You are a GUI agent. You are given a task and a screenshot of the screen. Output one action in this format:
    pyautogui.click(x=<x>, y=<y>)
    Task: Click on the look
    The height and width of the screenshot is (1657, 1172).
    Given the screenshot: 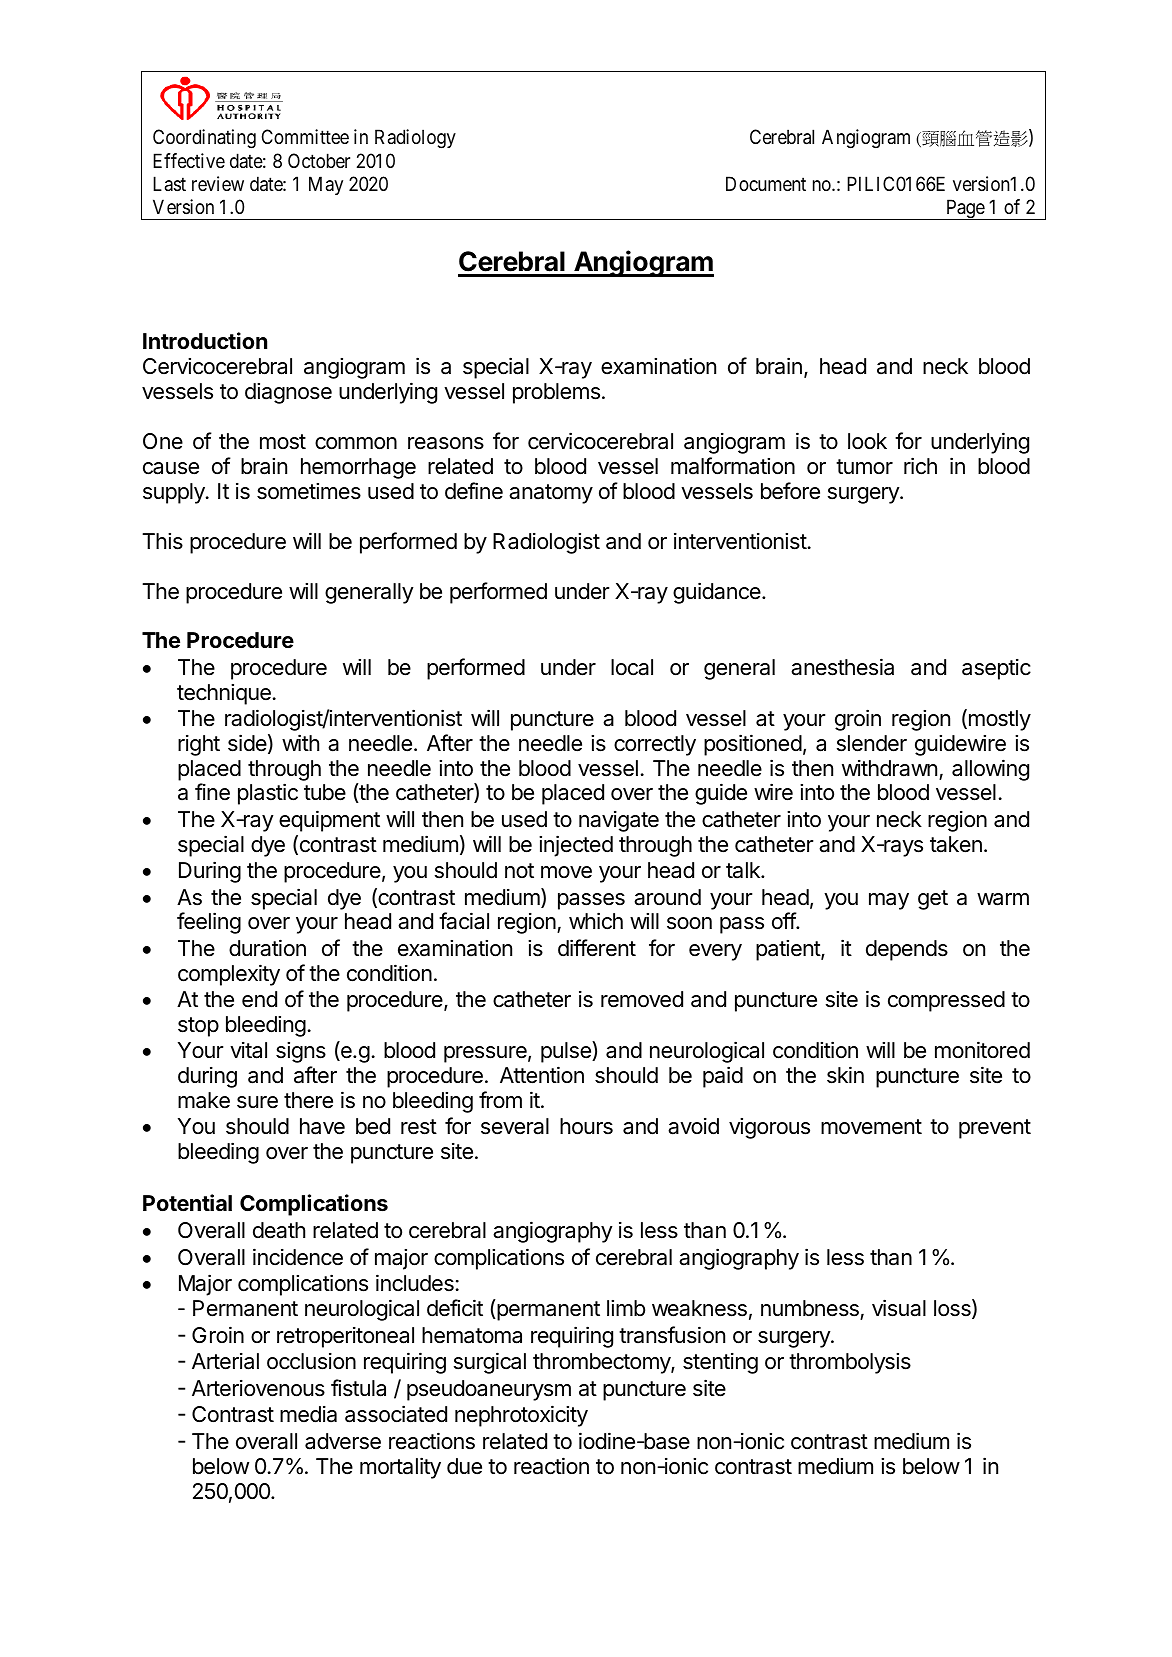 What is the action you would take?
    pyautogui.click(x=867, y=441)
